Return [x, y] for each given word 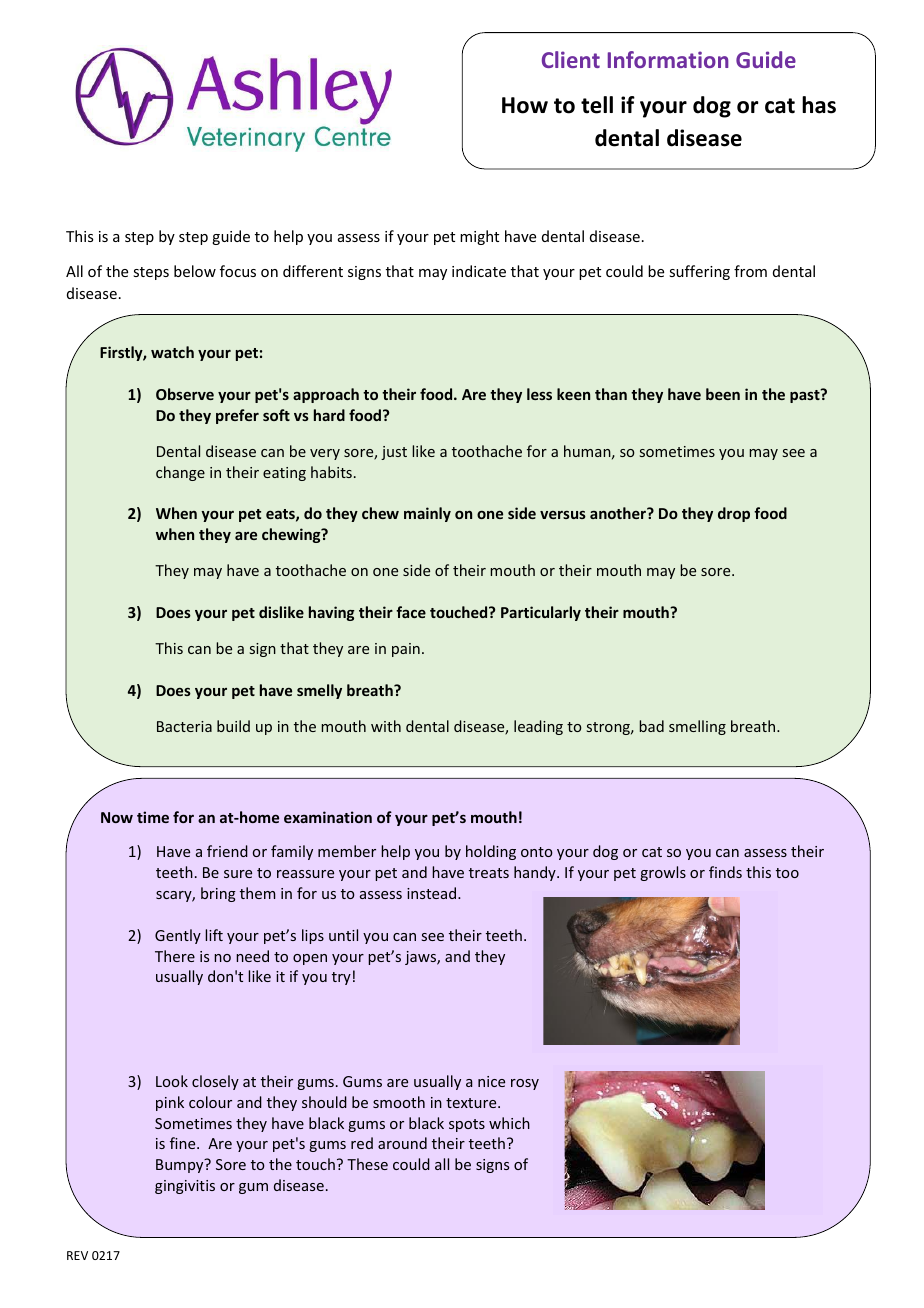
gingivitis [185, 1187]
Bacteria [184, 726]
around [402, 1143]
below [195, 271]
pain [406, 650]
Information [668, 59]
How [525, 105]
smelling [697, 727]
